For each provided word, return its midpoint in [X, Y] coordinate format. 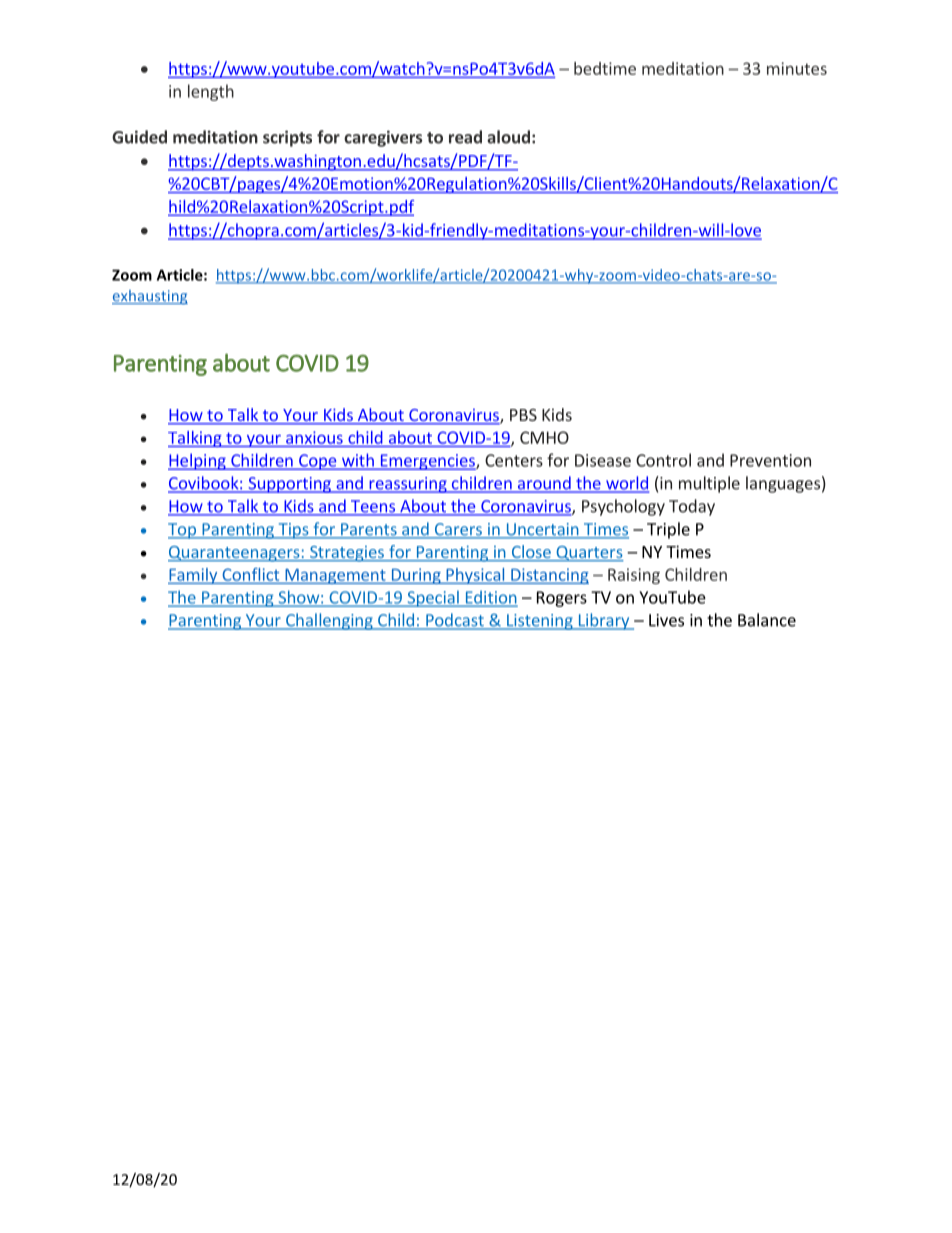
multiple [709, 484]
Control [663, 460]
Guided [139, 137]
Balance [767, 620]
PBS [523, 415]
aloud [508, 137]
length [211, 92]
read [465, 137]
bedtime [605, 68]
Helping [198, 461]
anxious [314, 437]
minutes [797, 68]
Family [194, 576]
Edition [490, 598]
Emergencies [427, 462]
